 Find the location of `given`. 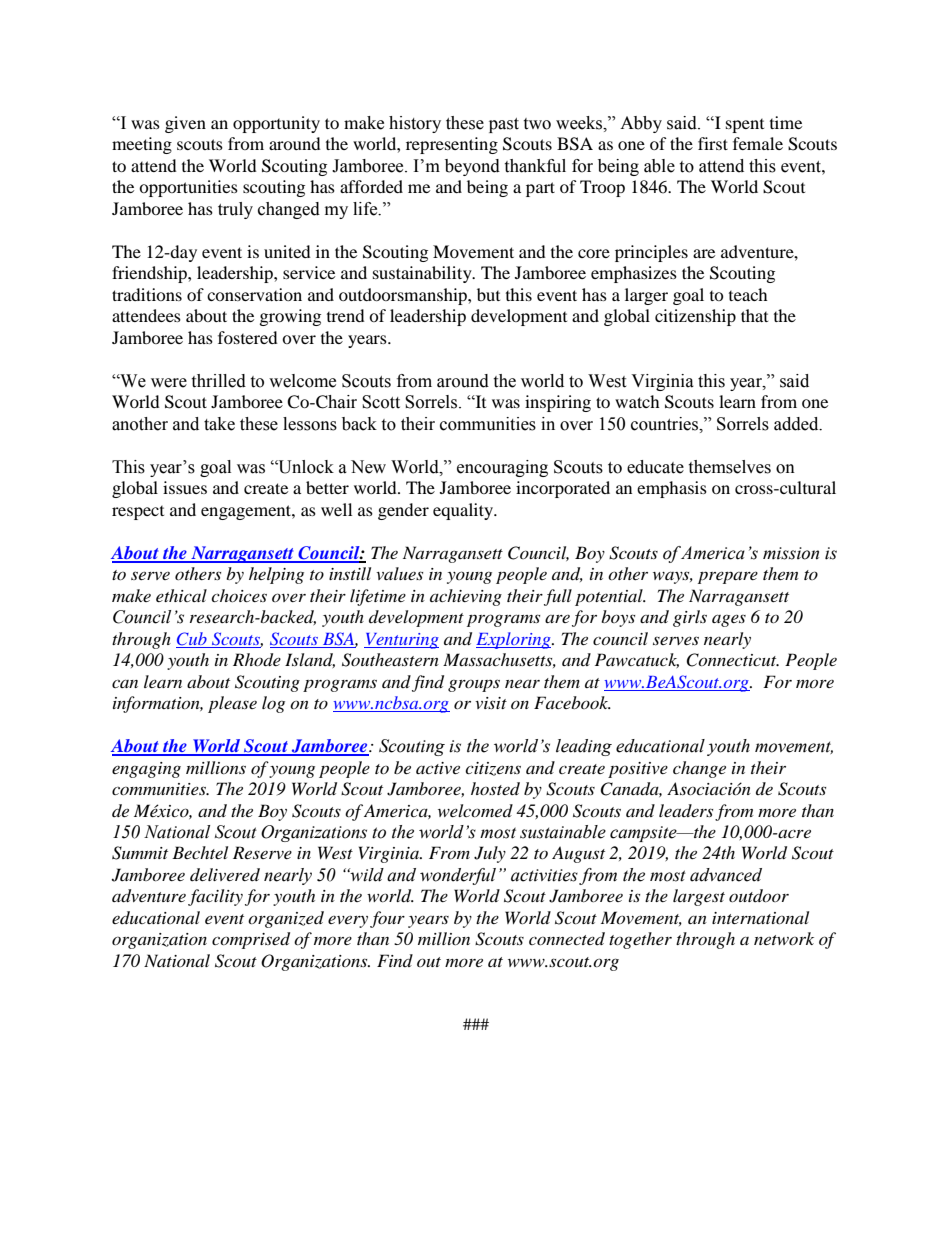

given is located at coordinates (185, 124).
